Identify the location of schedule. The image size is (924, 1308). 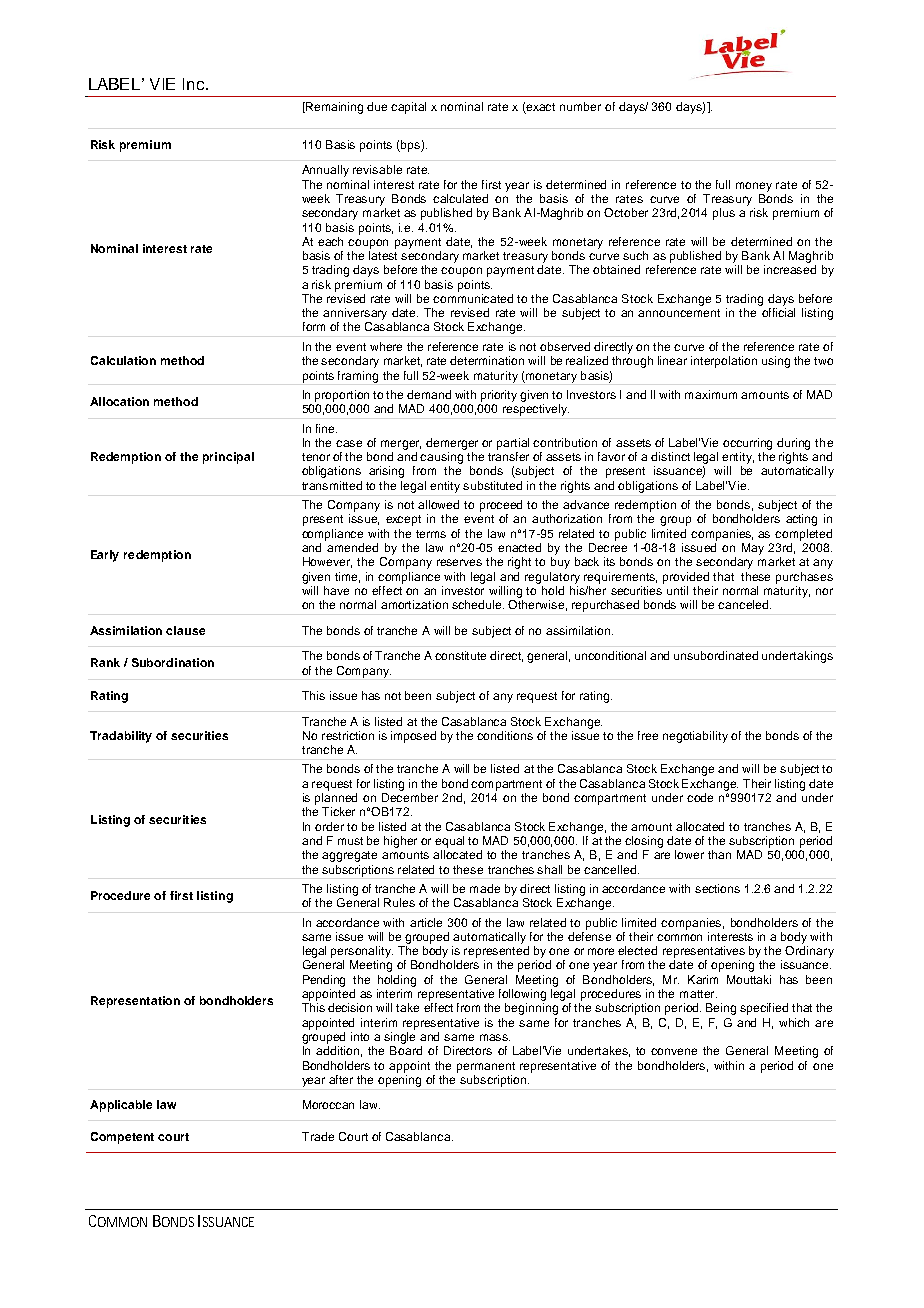
(478, 604).
